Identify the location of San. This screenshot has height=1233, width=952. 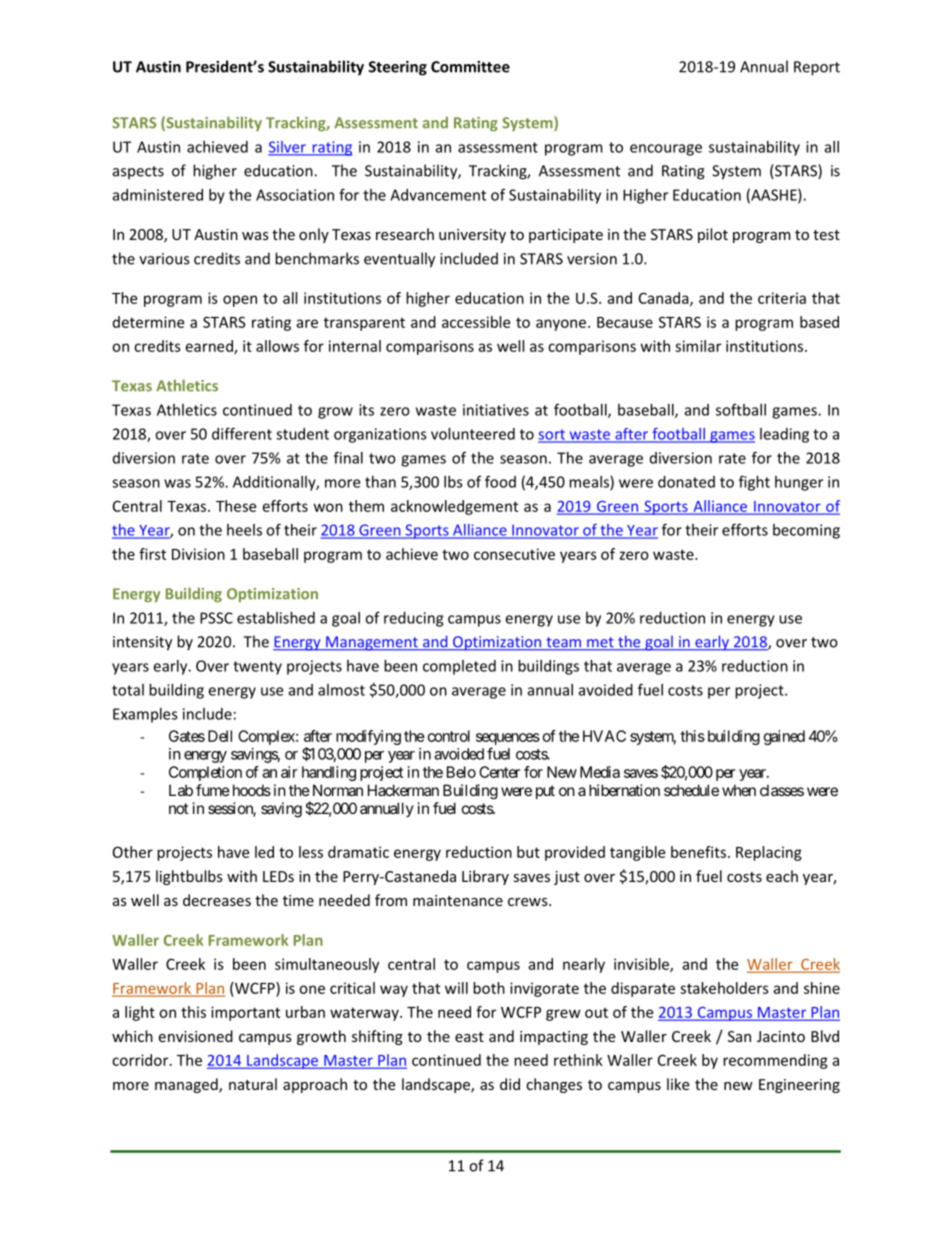
(739, 1036).
